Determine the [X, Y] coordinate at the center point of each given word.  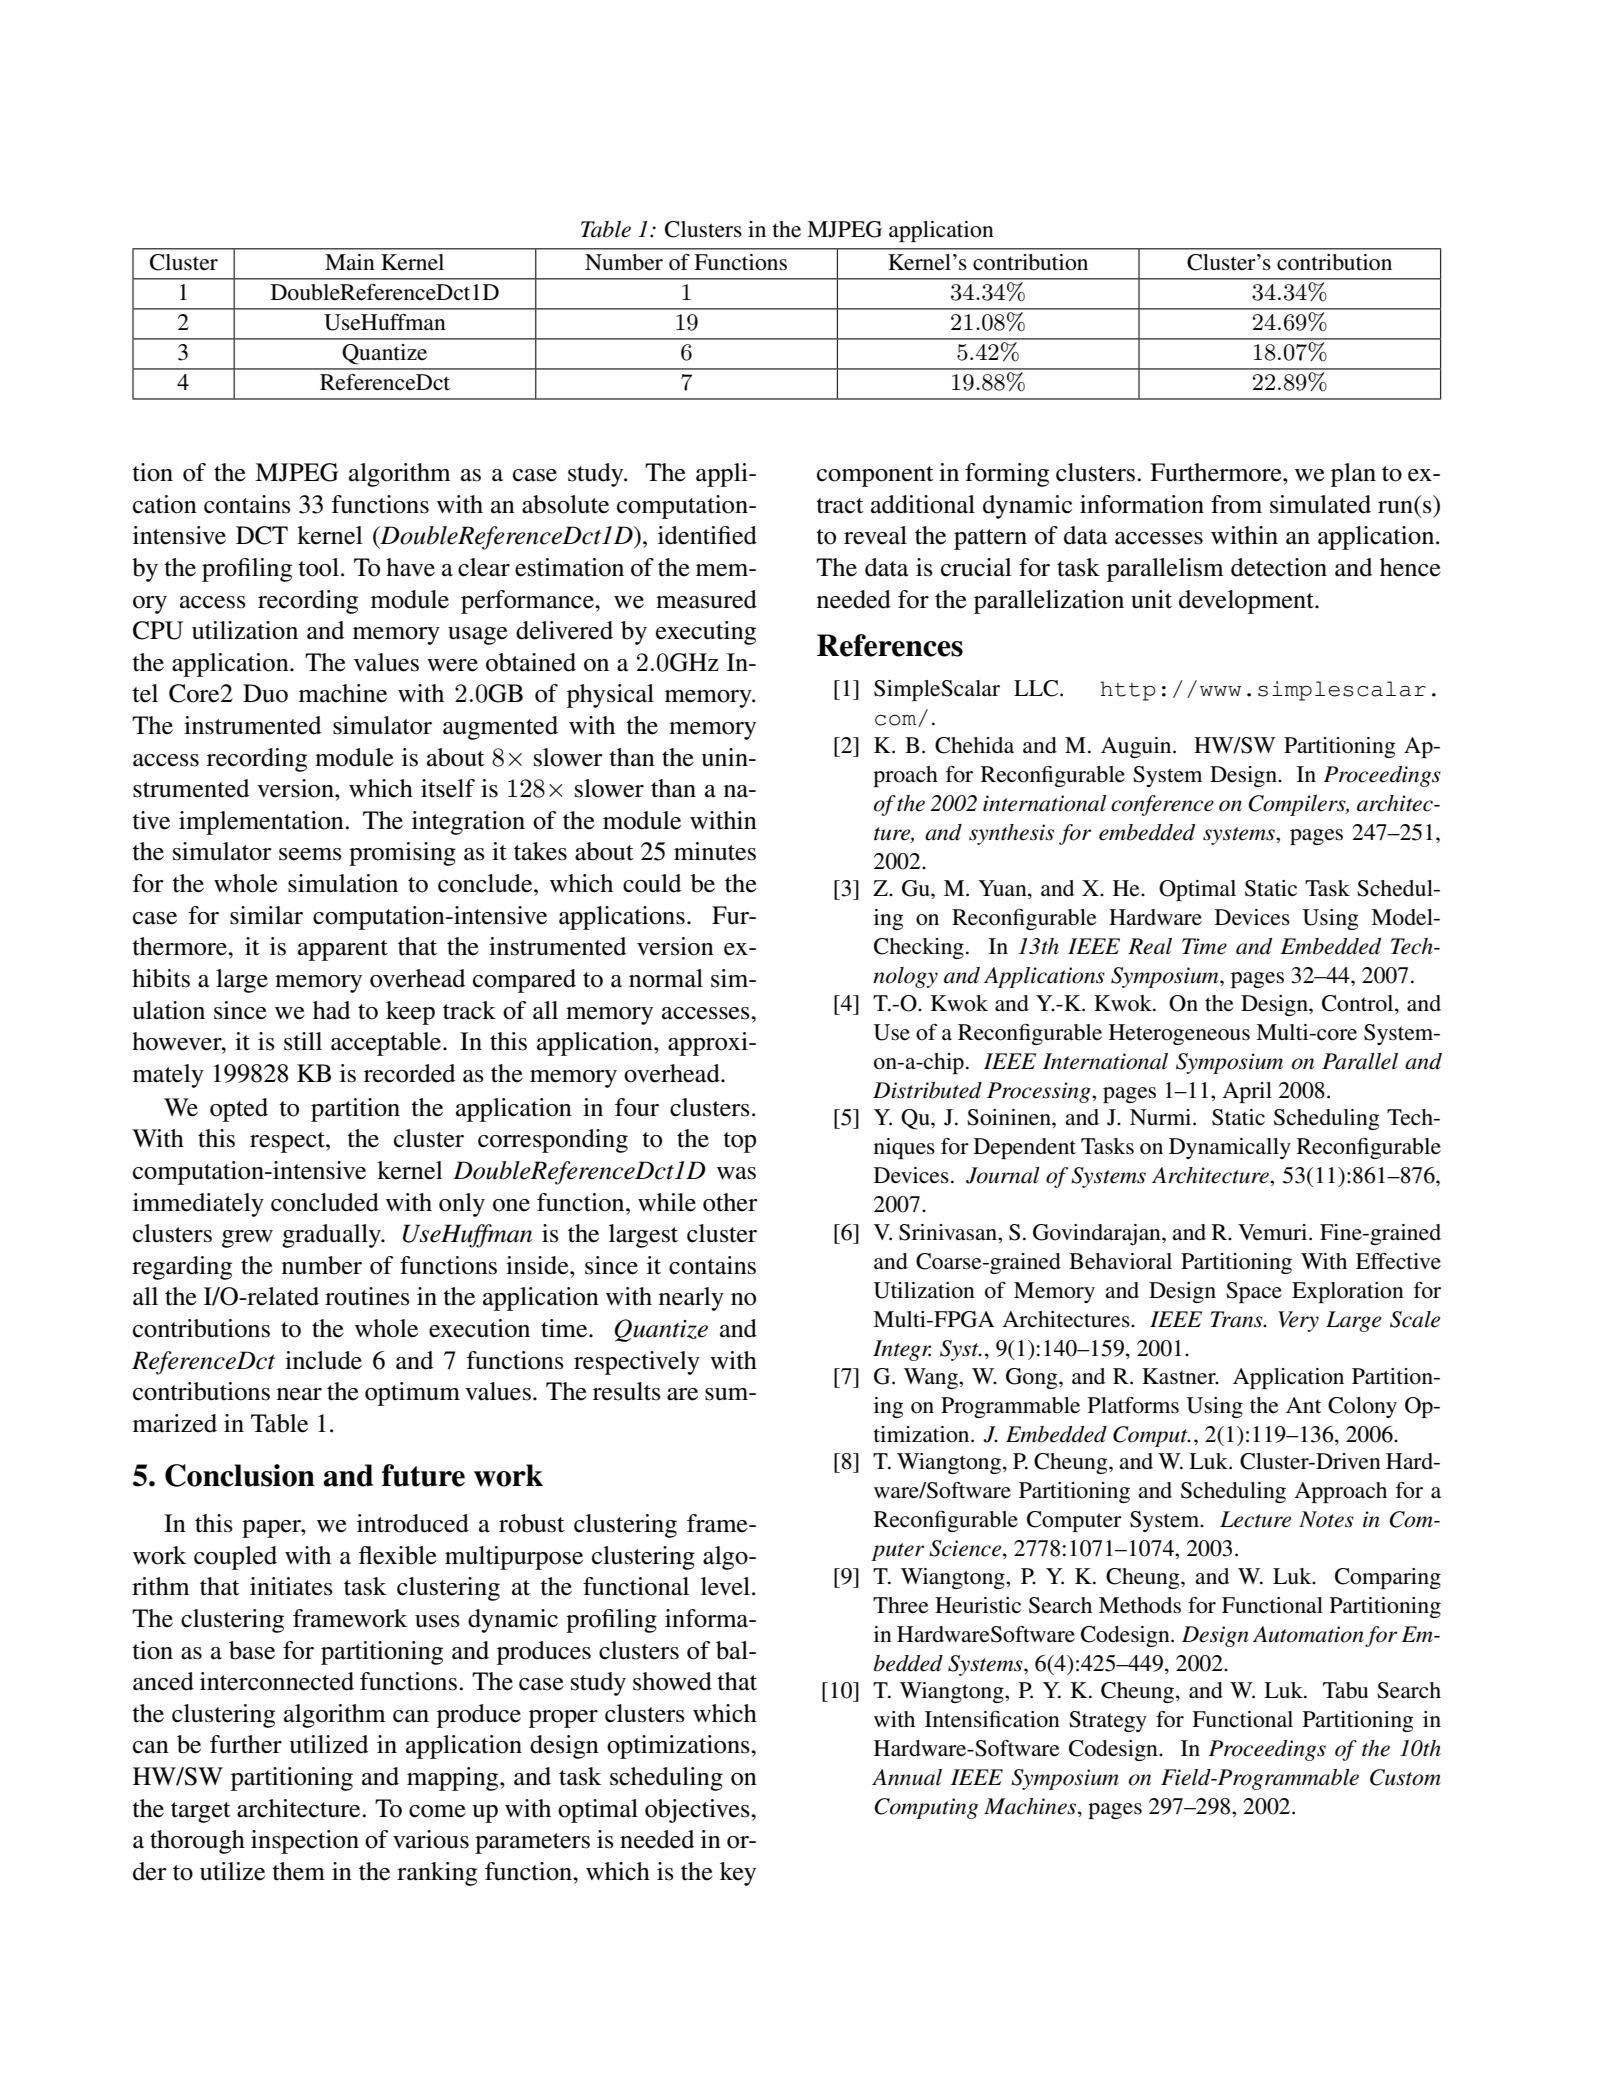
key [738, 1874]
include [323, 1360]
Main [350, 262]
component [875, 476]
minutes [715, 851]
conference [1162, 805]
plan [1353, 475]
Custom [1405, 1777]
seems [310, 854]
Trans [1237, 1319]
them [298, 1871]
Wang [932, 1378]
